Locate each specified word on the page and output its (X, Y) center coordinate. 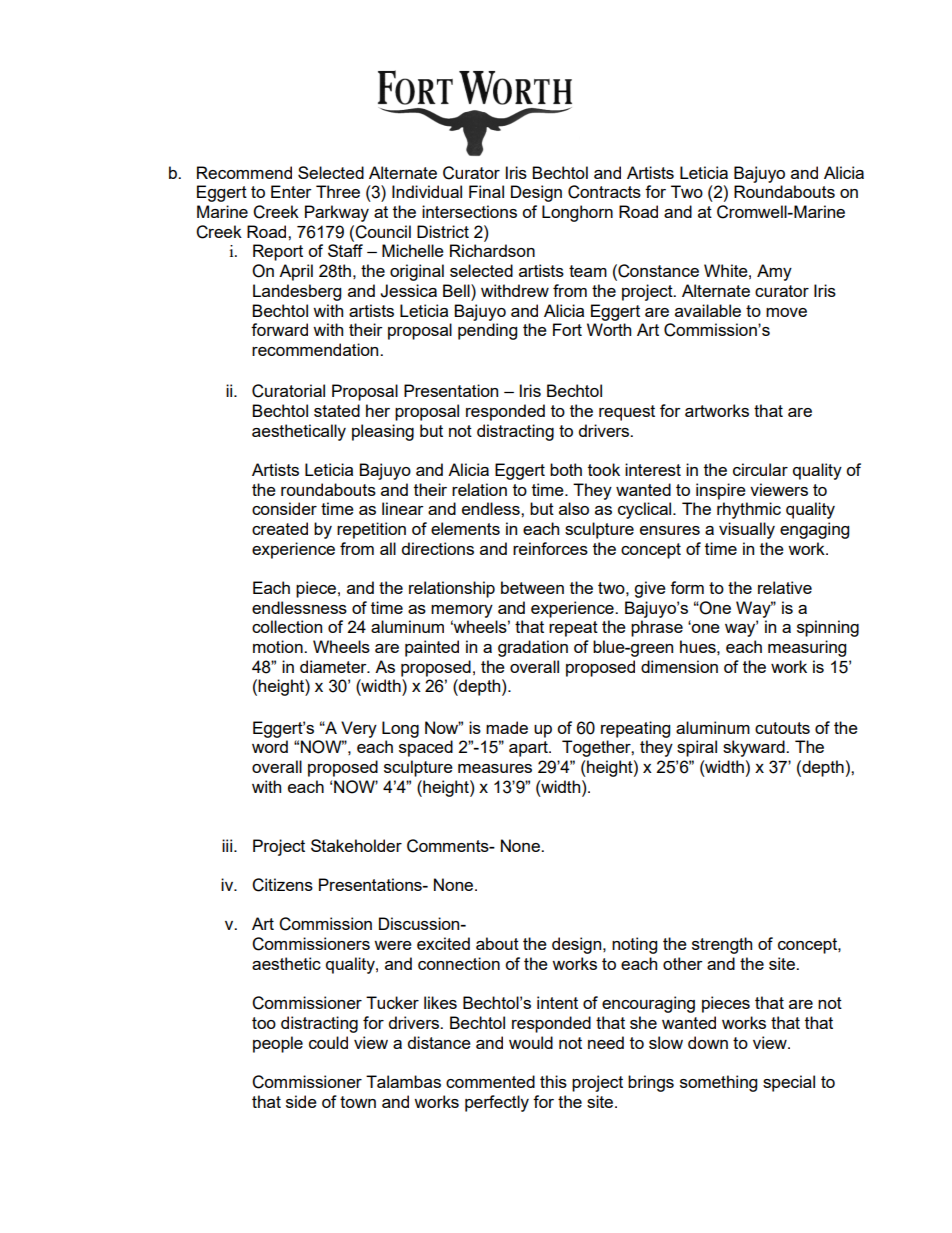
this (553, 1081)
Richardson (492, 250)
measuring (807, 648)
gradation (533, 648)
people (278, 1044)
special (789, 1083)
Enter (291, 191)
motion (279, 646)
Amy (774, 272)
